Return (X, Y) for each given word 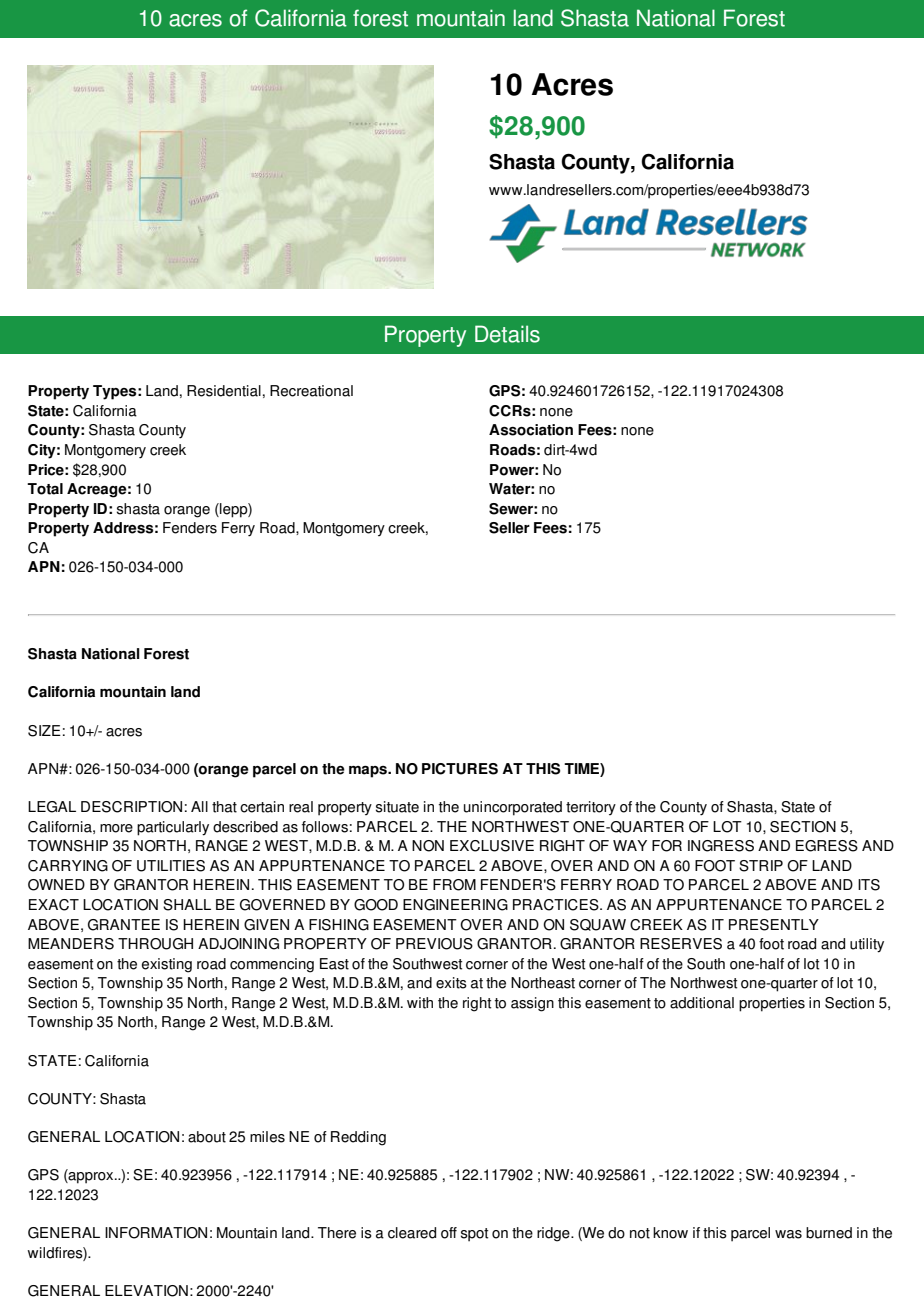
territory (591, 808)
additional (702, 1003)
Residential (224, 391)
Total (45, 489)
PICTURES (460, 769)
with (420, 1003)
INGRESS (721, 846)
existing (167, 965)
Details (507, 334)
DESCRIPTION (131, 807)
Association (531, 430)
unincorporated (513, 808)
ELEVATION (146, 1291)
